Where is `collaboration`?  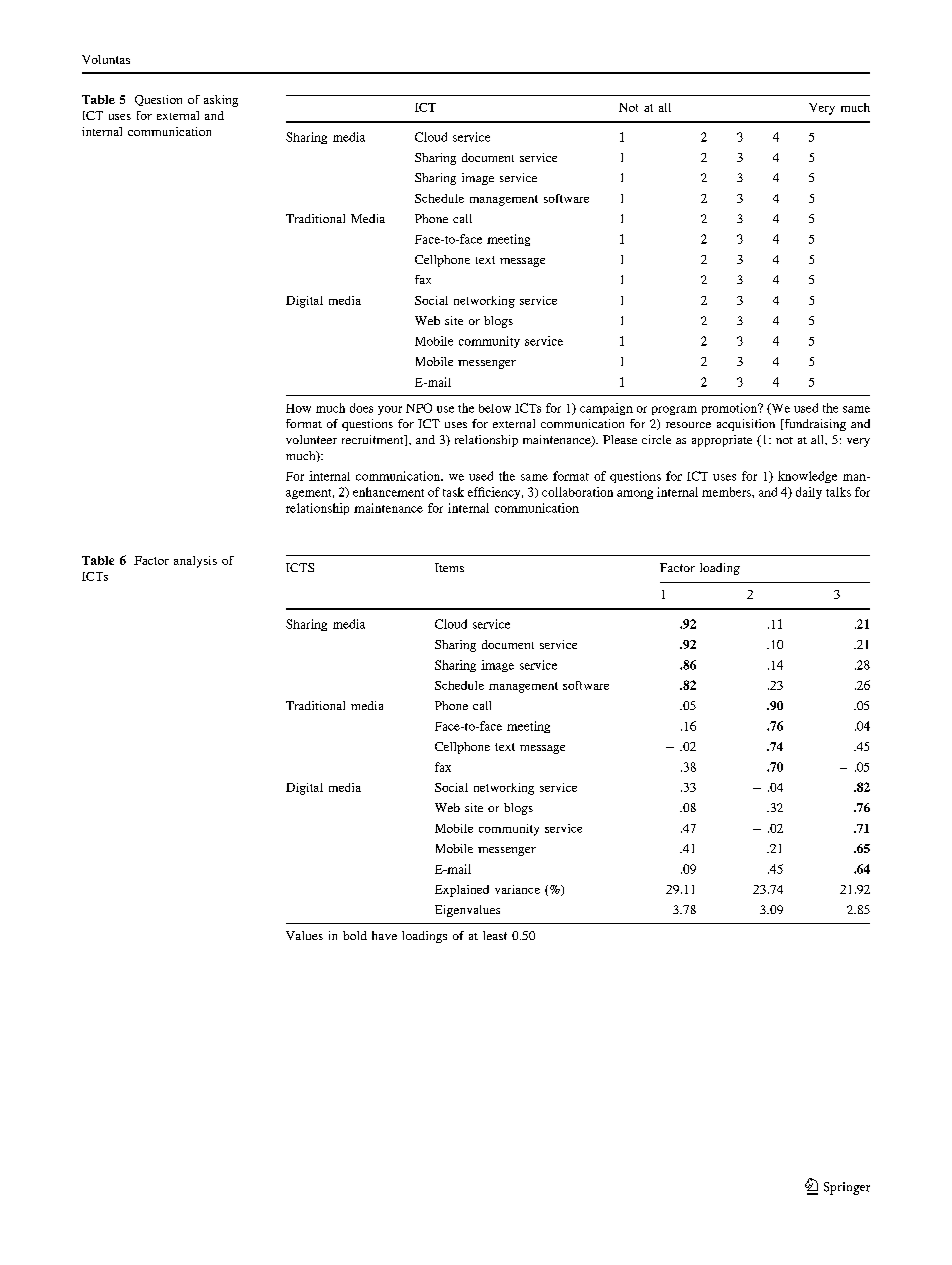
collaboration is located at coordinates (577, 492).
